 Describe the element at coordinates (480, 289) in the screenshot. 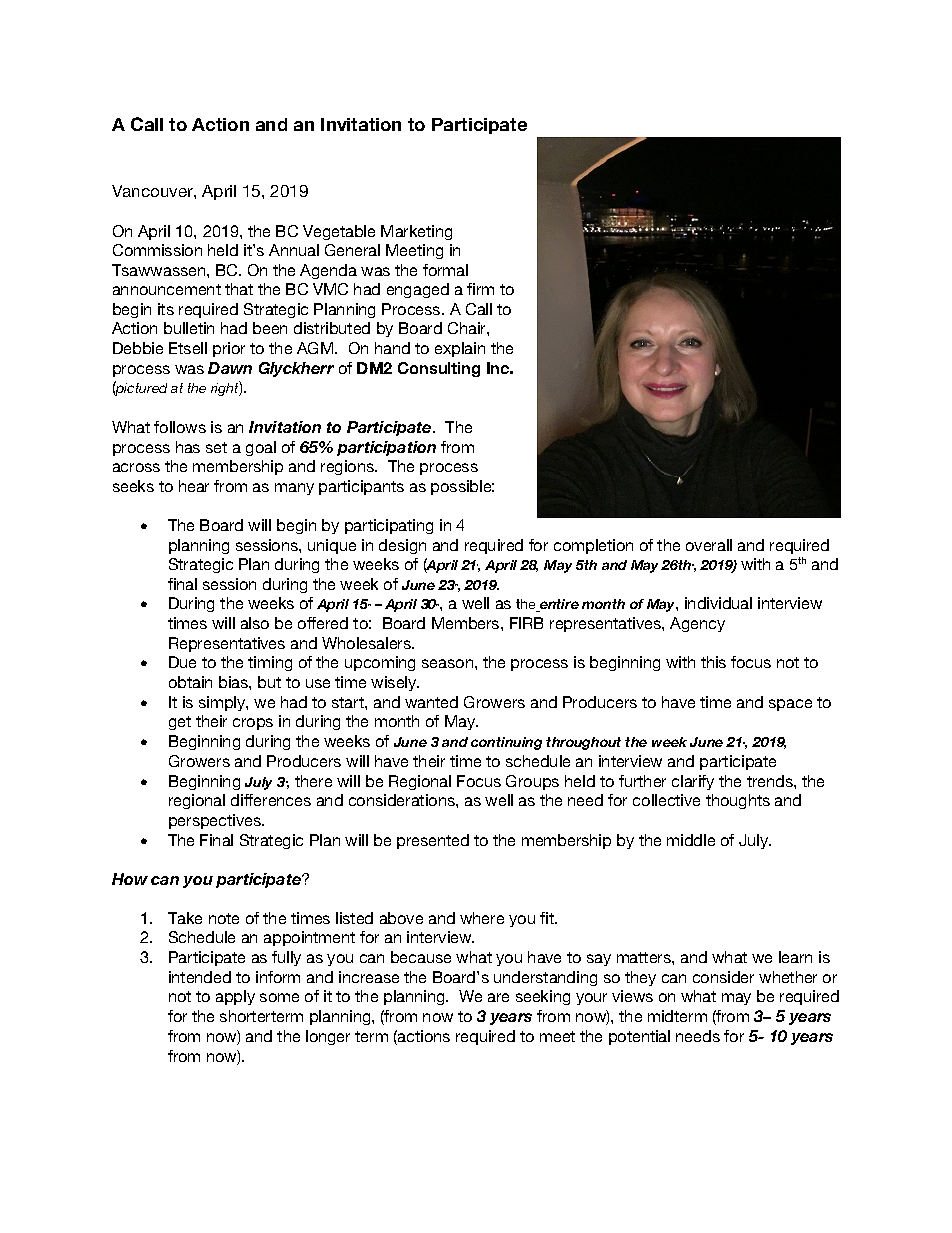

I see `firm` at that location.
